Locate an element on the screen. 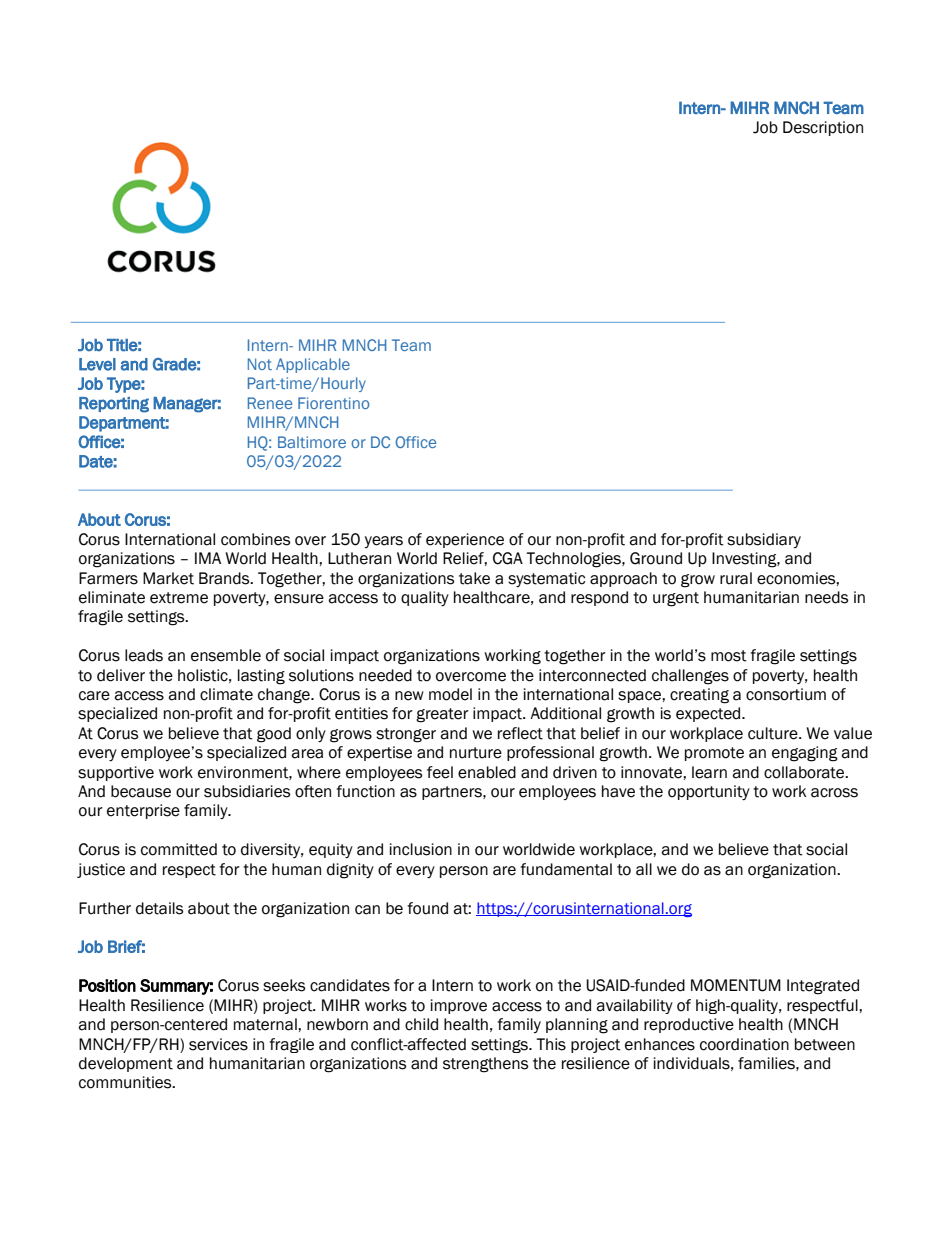  nurture is located at coordinates (476, 753).
